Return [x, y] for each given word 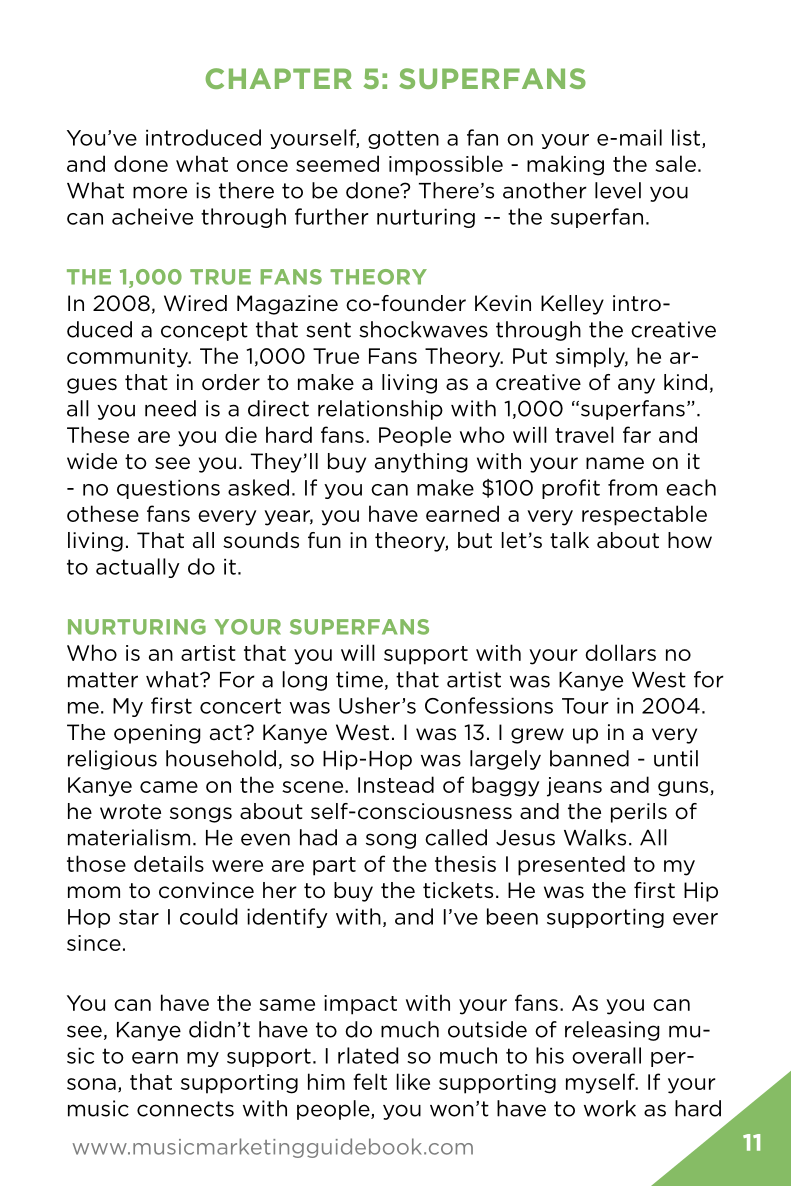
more [160, 192]
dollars [620, 652]
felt [370, 1081]
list [687, 138]
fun [324, 540]
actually [138, 568]
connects [185, 1109]
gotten [403, 139]
